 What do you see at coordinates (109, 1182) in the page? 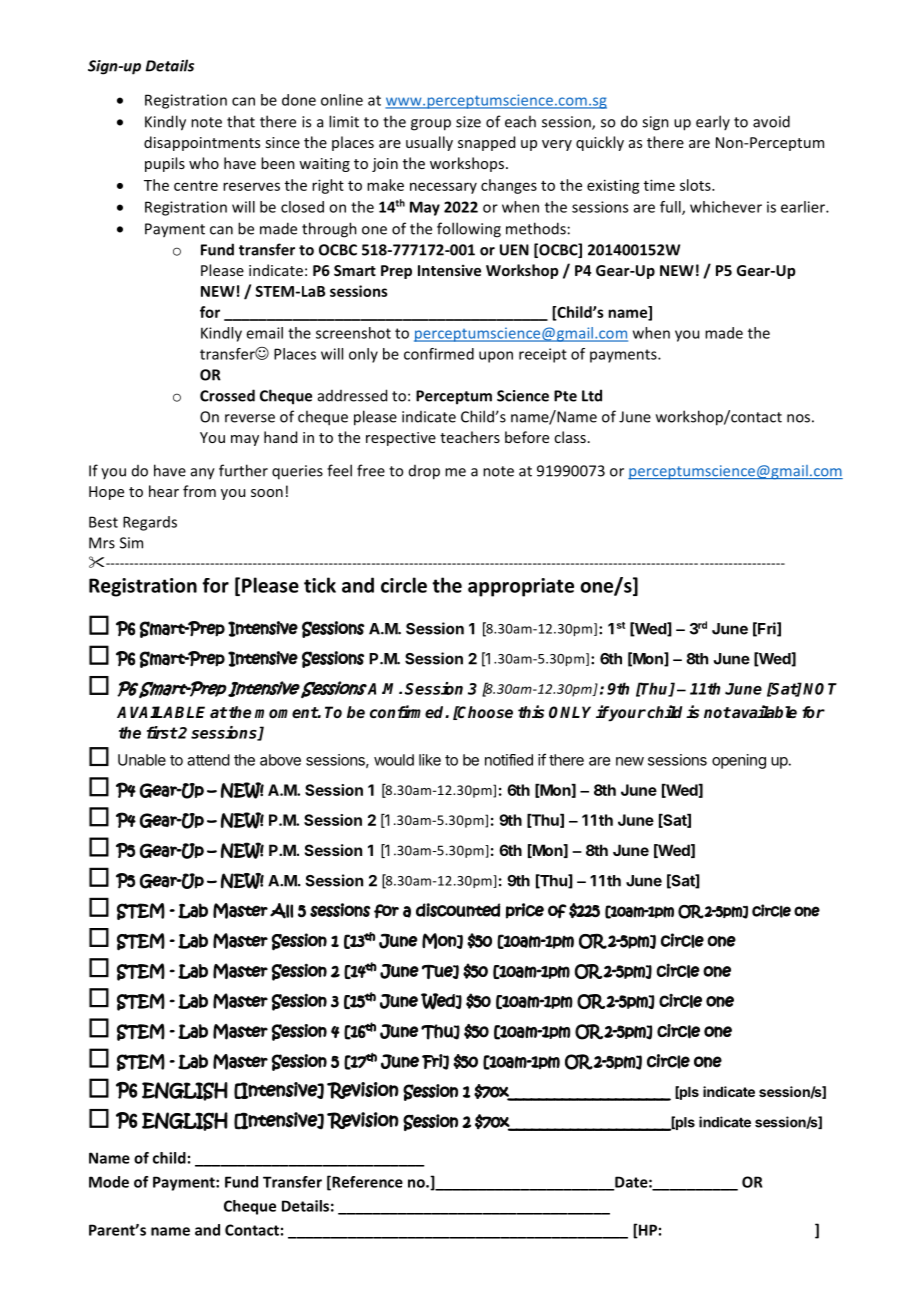
I see `Mode` at bounding box center [109, 1182].
